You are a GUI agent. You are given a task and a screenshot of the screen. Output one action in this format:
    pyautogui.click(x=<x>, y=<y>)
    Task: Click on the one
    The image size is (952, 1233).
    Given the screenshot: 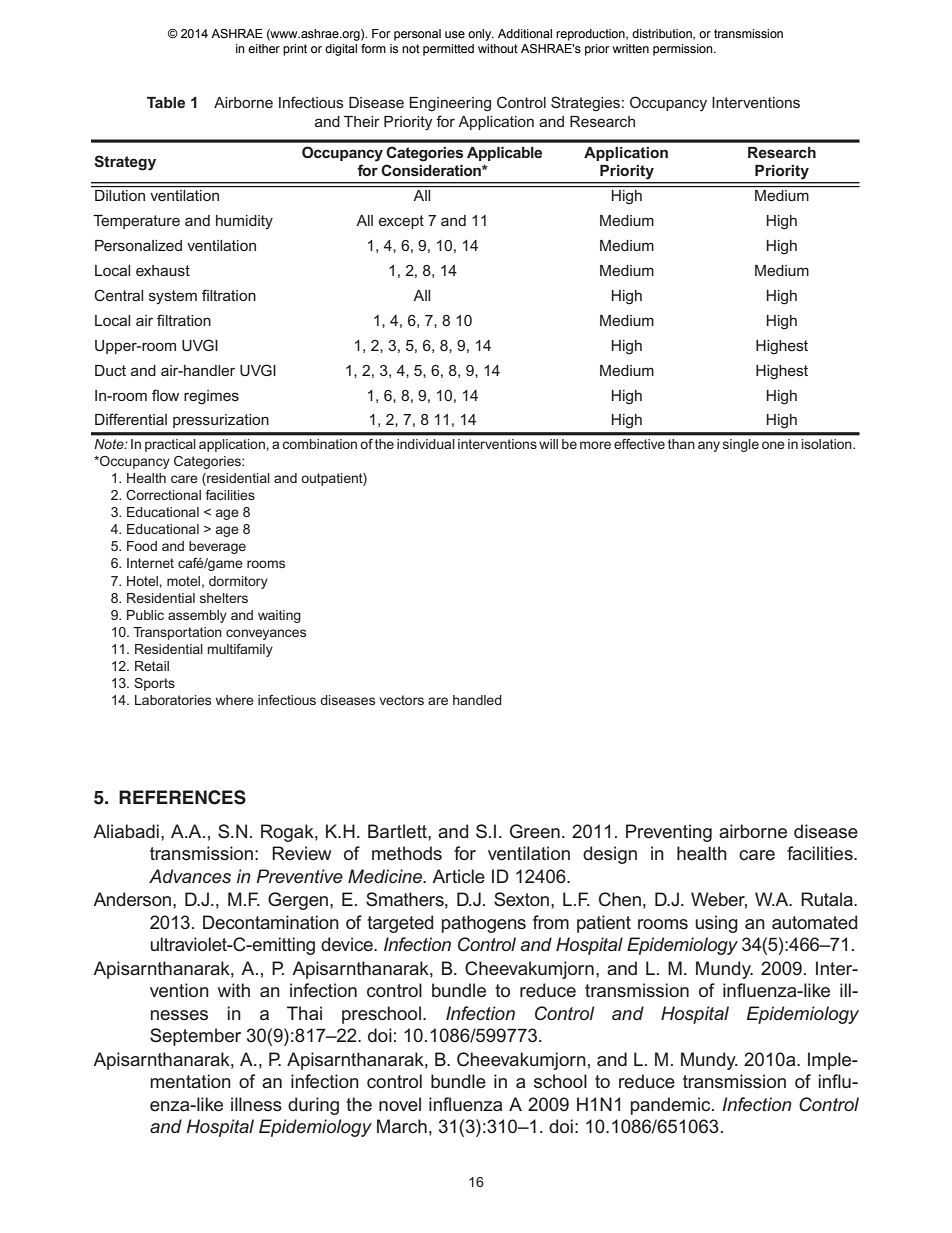 What is the action you would take?
    pyautogui.click(x=773, y=445)
